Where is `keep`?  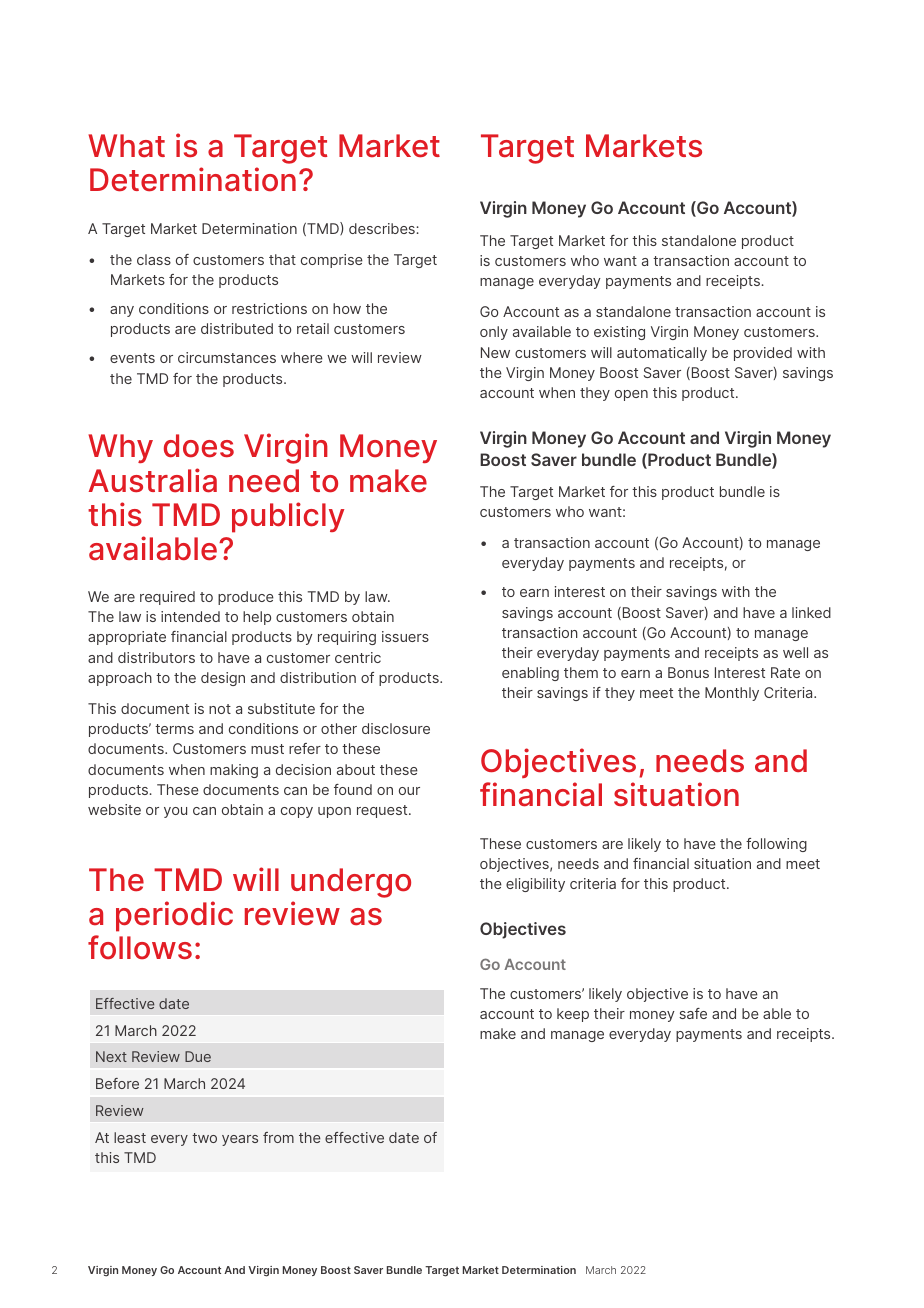
keep is located at coordinates (573, 1015).
